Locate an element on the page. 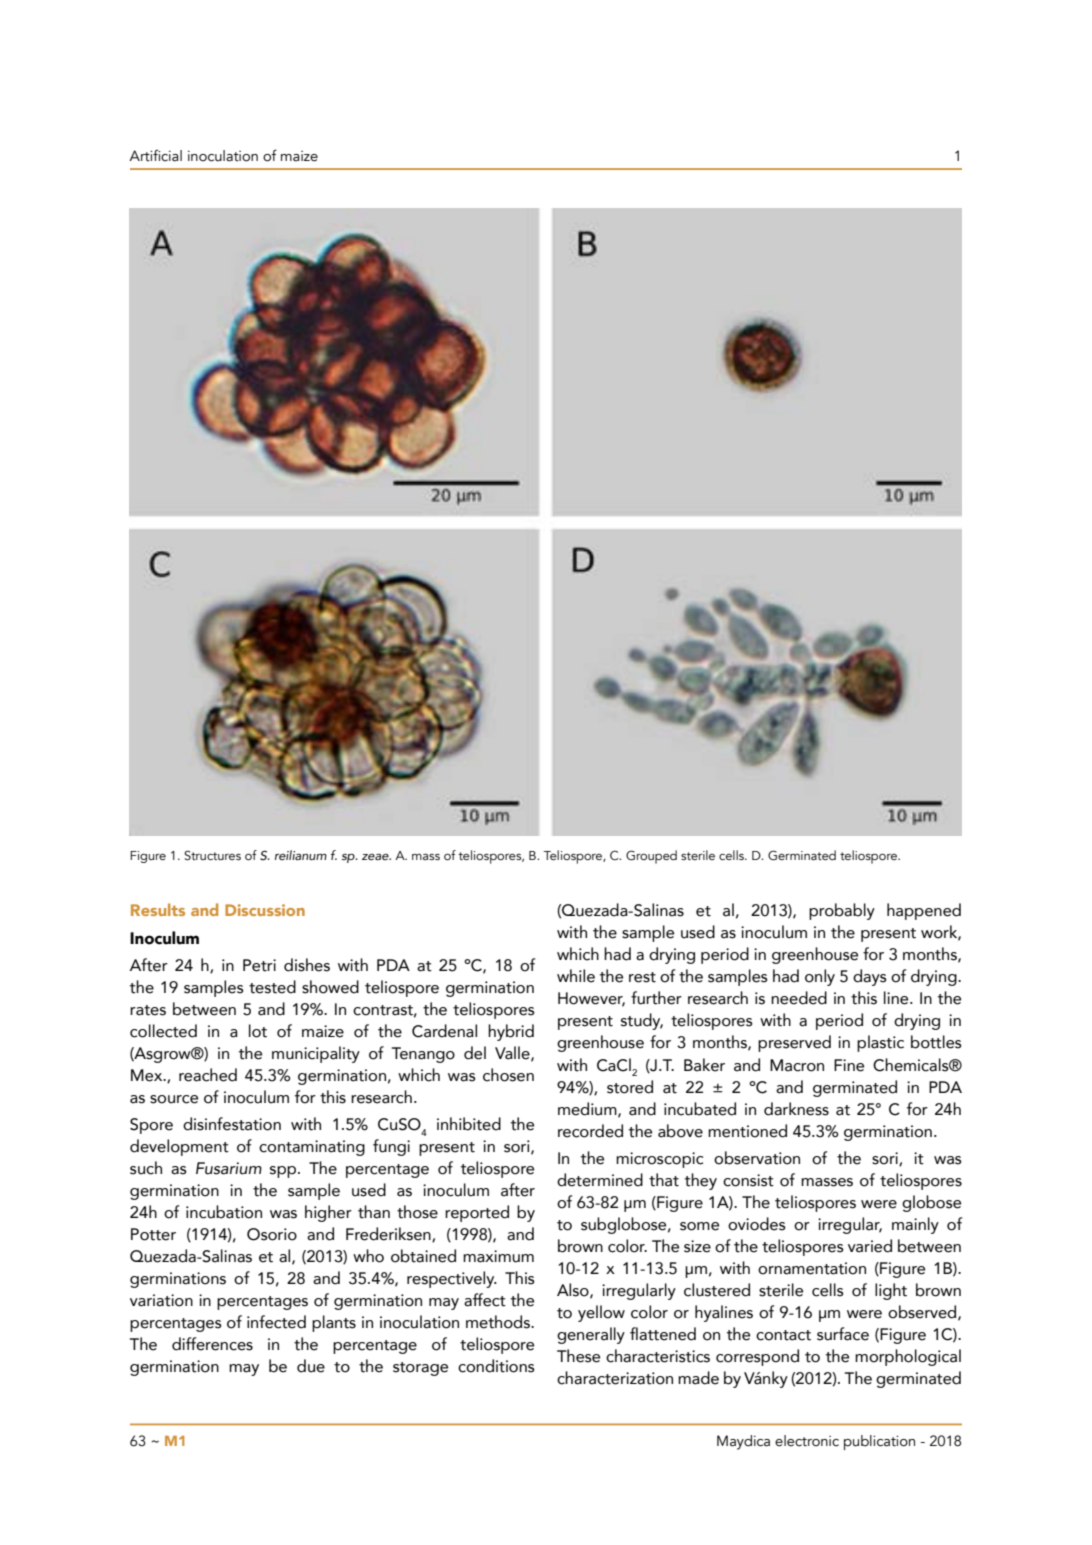  probably is located at coordinates (842, 911).
